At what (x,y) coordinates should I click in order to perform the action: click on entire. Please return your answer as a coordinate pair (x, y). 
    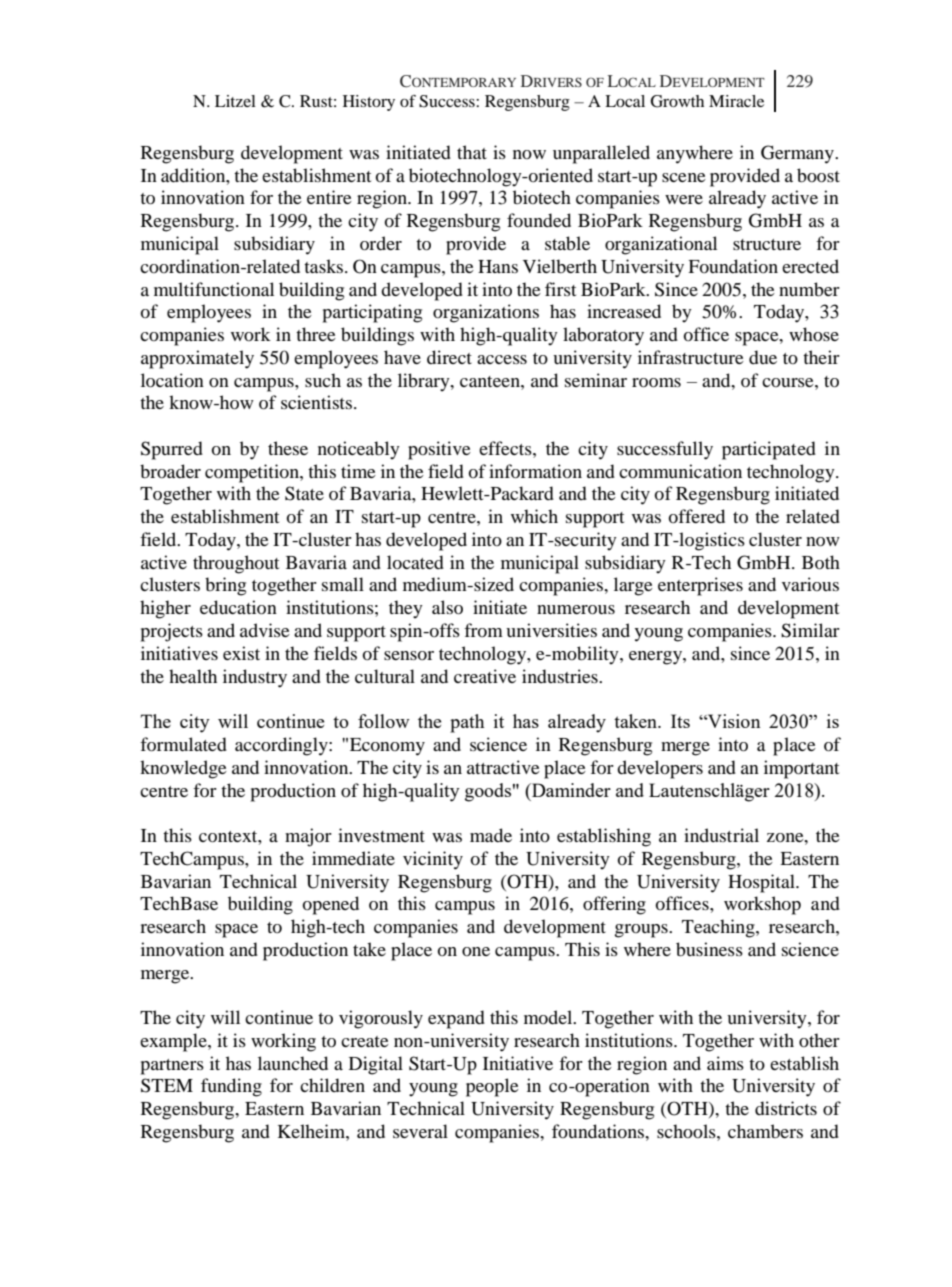
    Looking at the image, I should click on (329, 197).
